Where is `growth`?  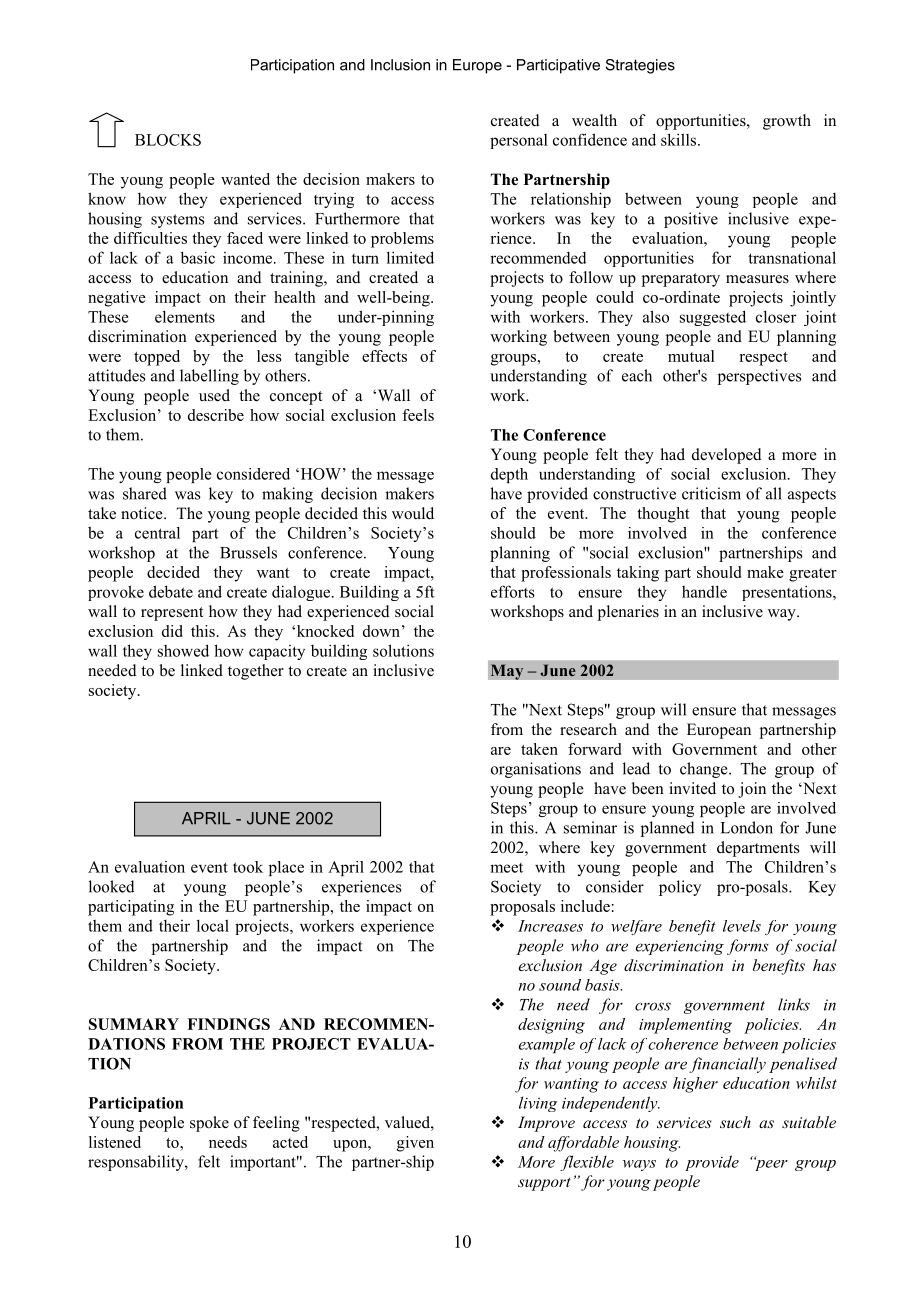
growth is located at coordinates (787, 122).
